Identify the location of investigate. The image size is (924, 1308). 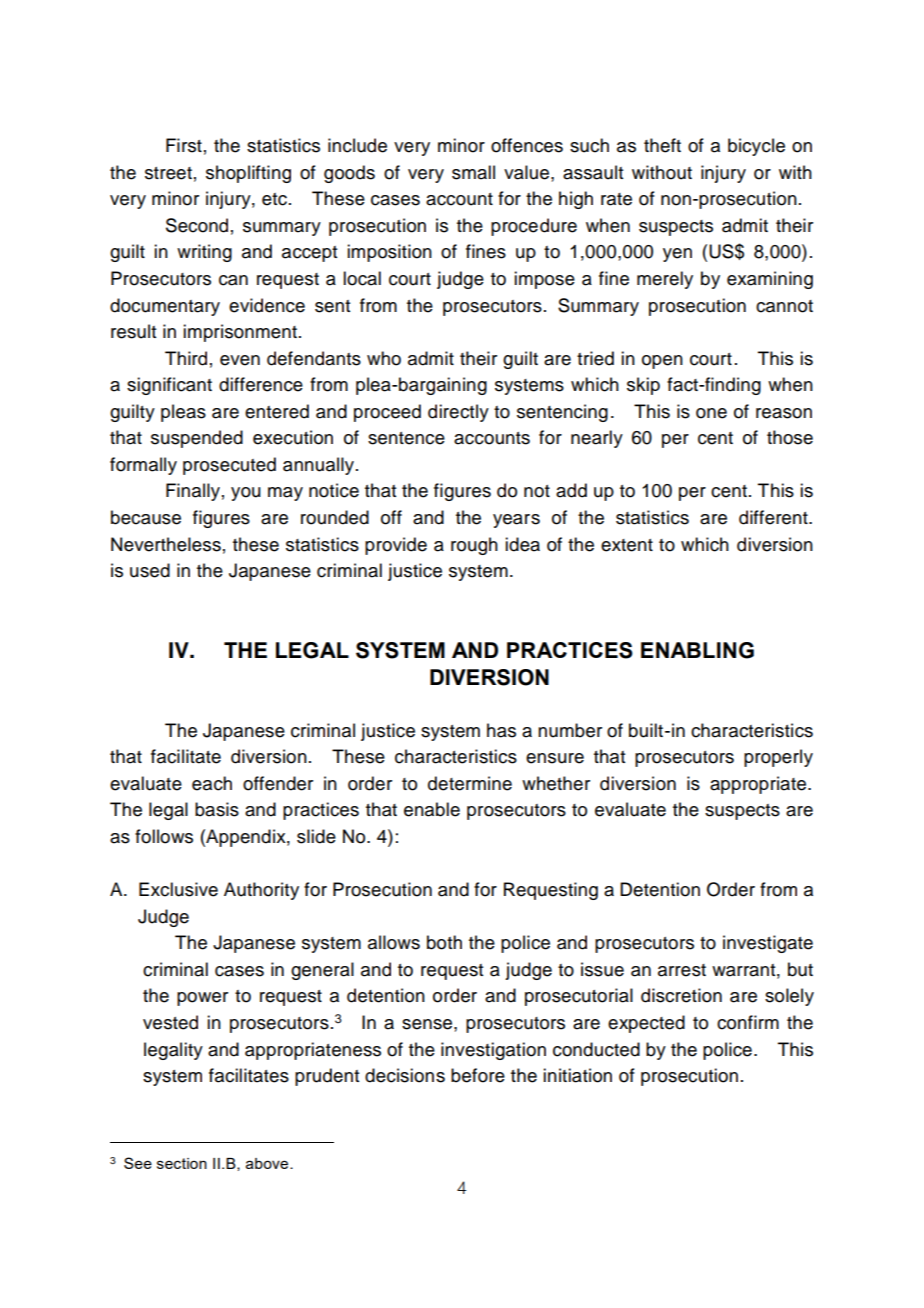
(768, 944).
